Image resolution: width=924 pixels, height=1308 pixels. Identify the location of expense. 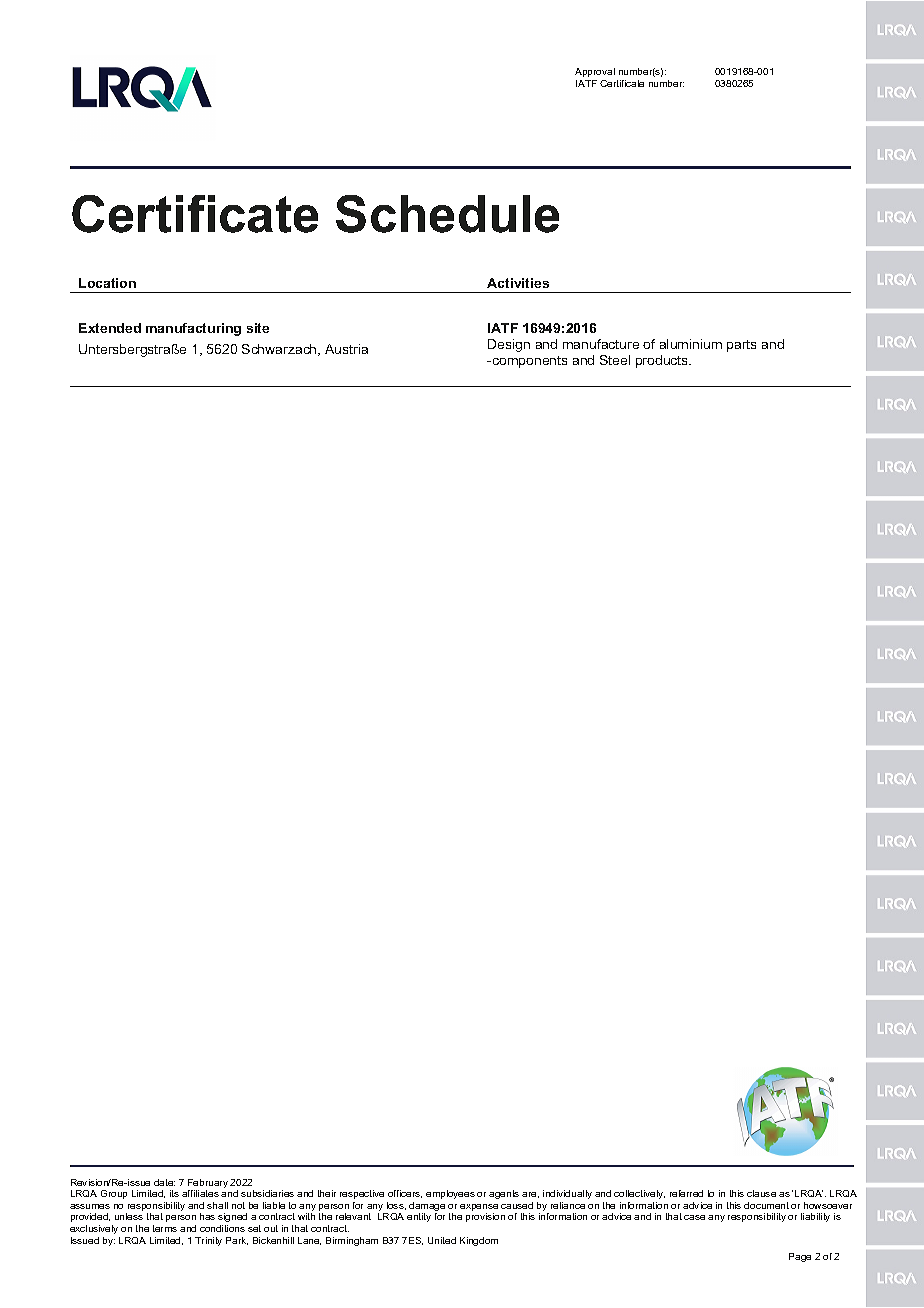
(479, 1209).
